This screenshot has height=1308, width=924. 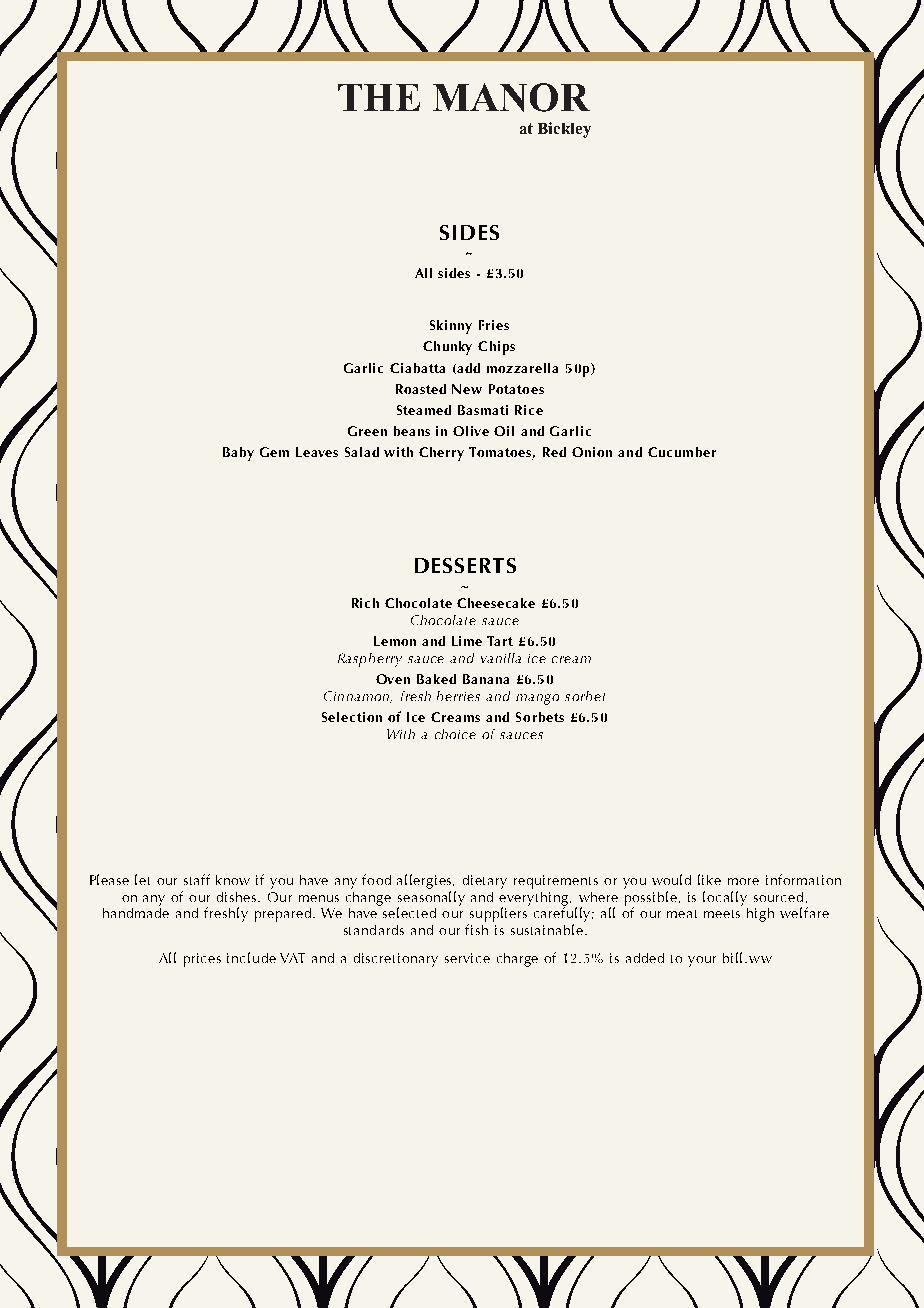 I want to click on Lime, so click(x=467, y=641).
